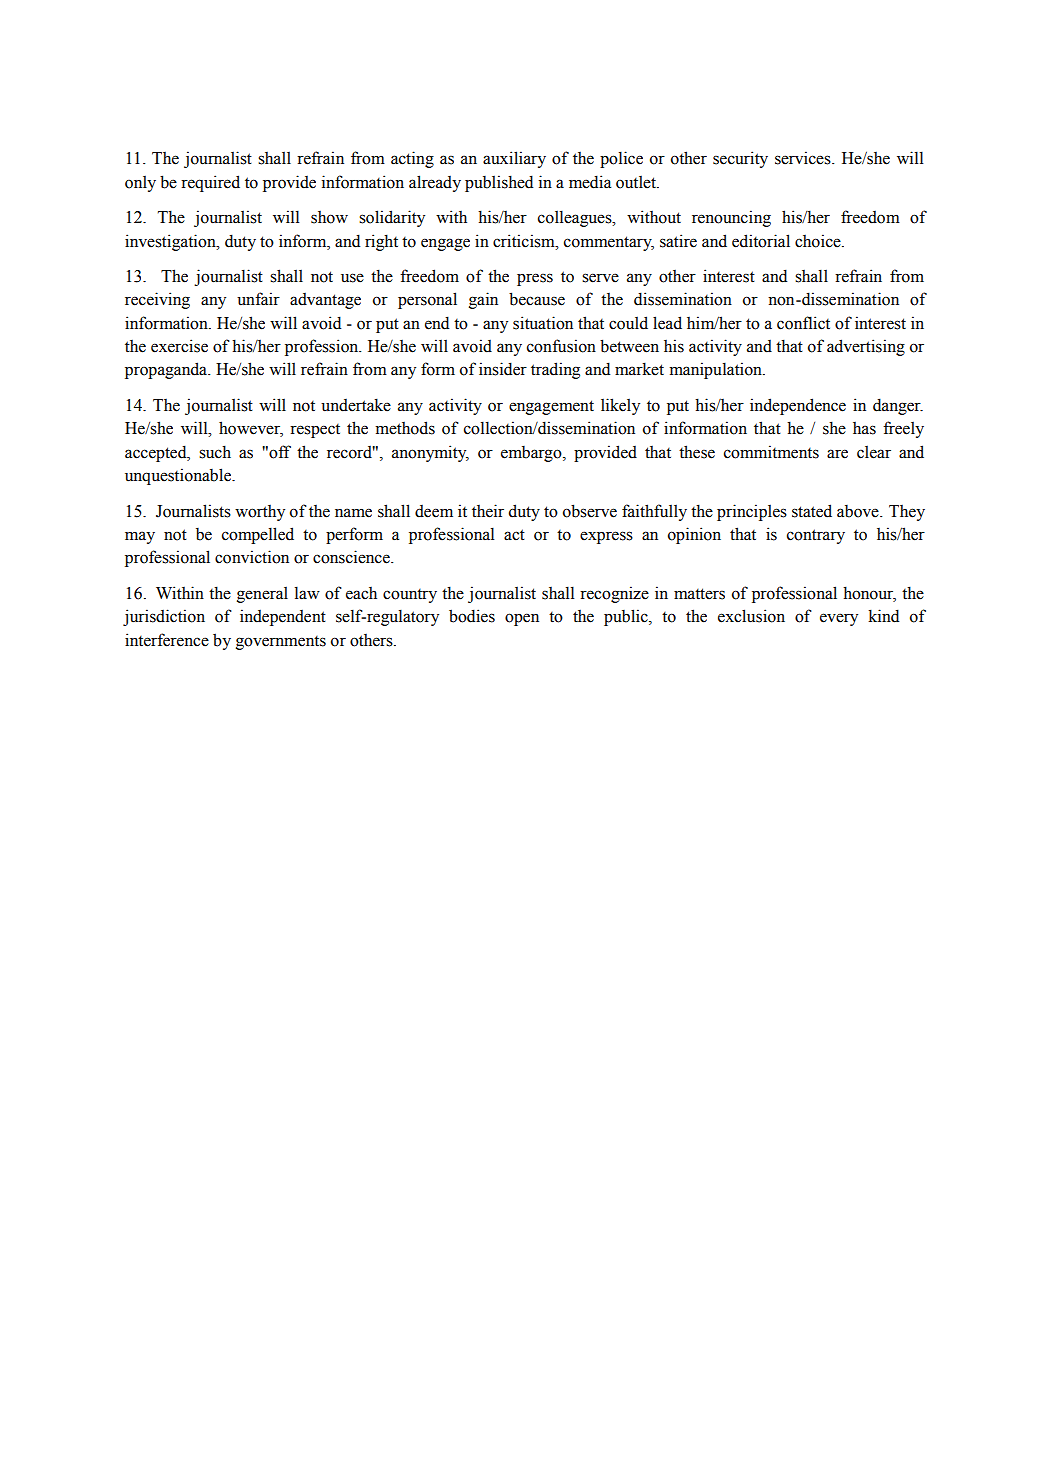 The height and width of the screenshot is (1484, 1050). Describe the element at coordinates (283, 617) in the screenshot. I see `independent` at that location.
